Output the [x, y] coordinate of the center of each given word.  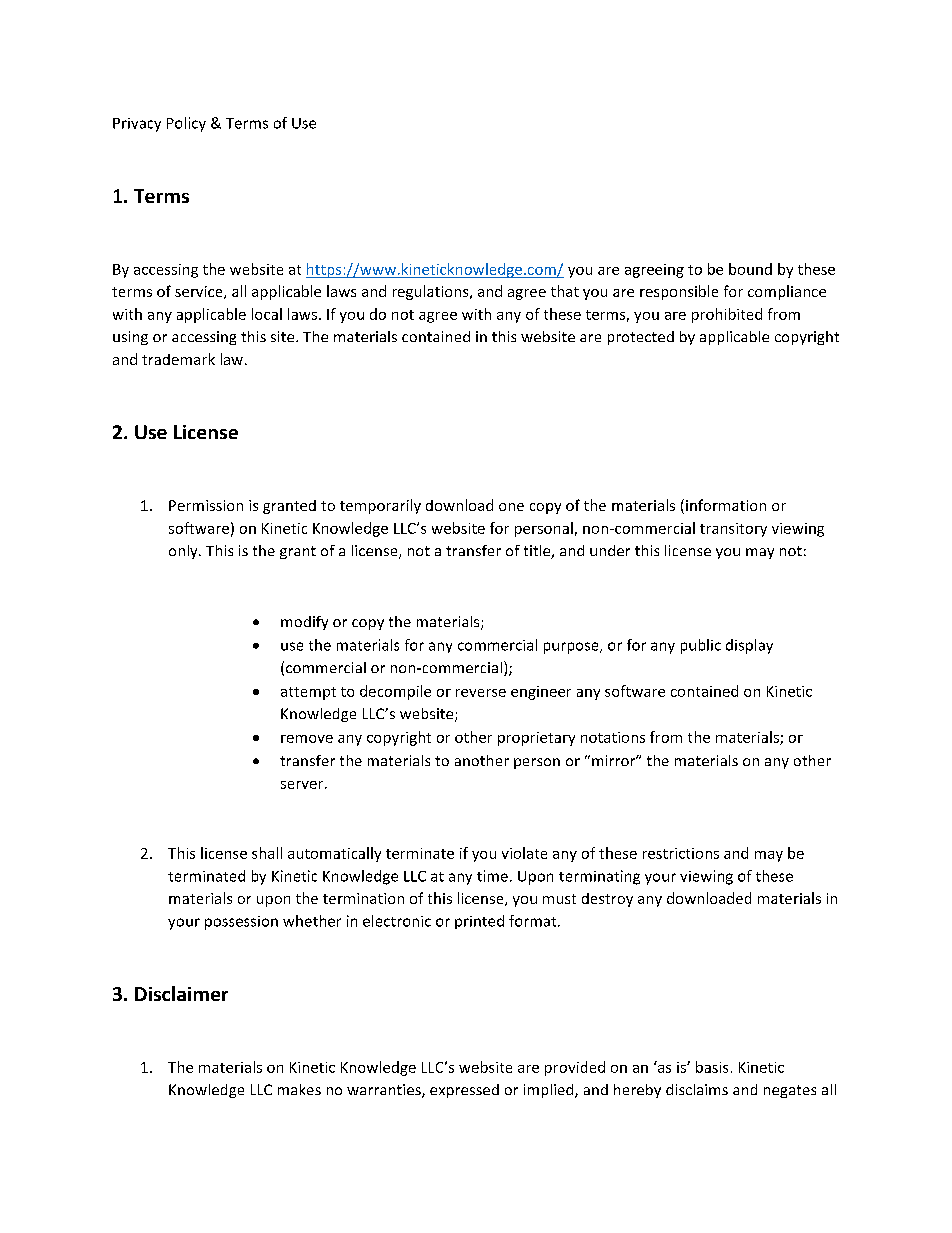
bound [750, 269]
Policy [186, 124]
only [184, 552]
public [701, 646]
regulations [432, 292]
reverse [481, 693]
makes [299, 1089]
